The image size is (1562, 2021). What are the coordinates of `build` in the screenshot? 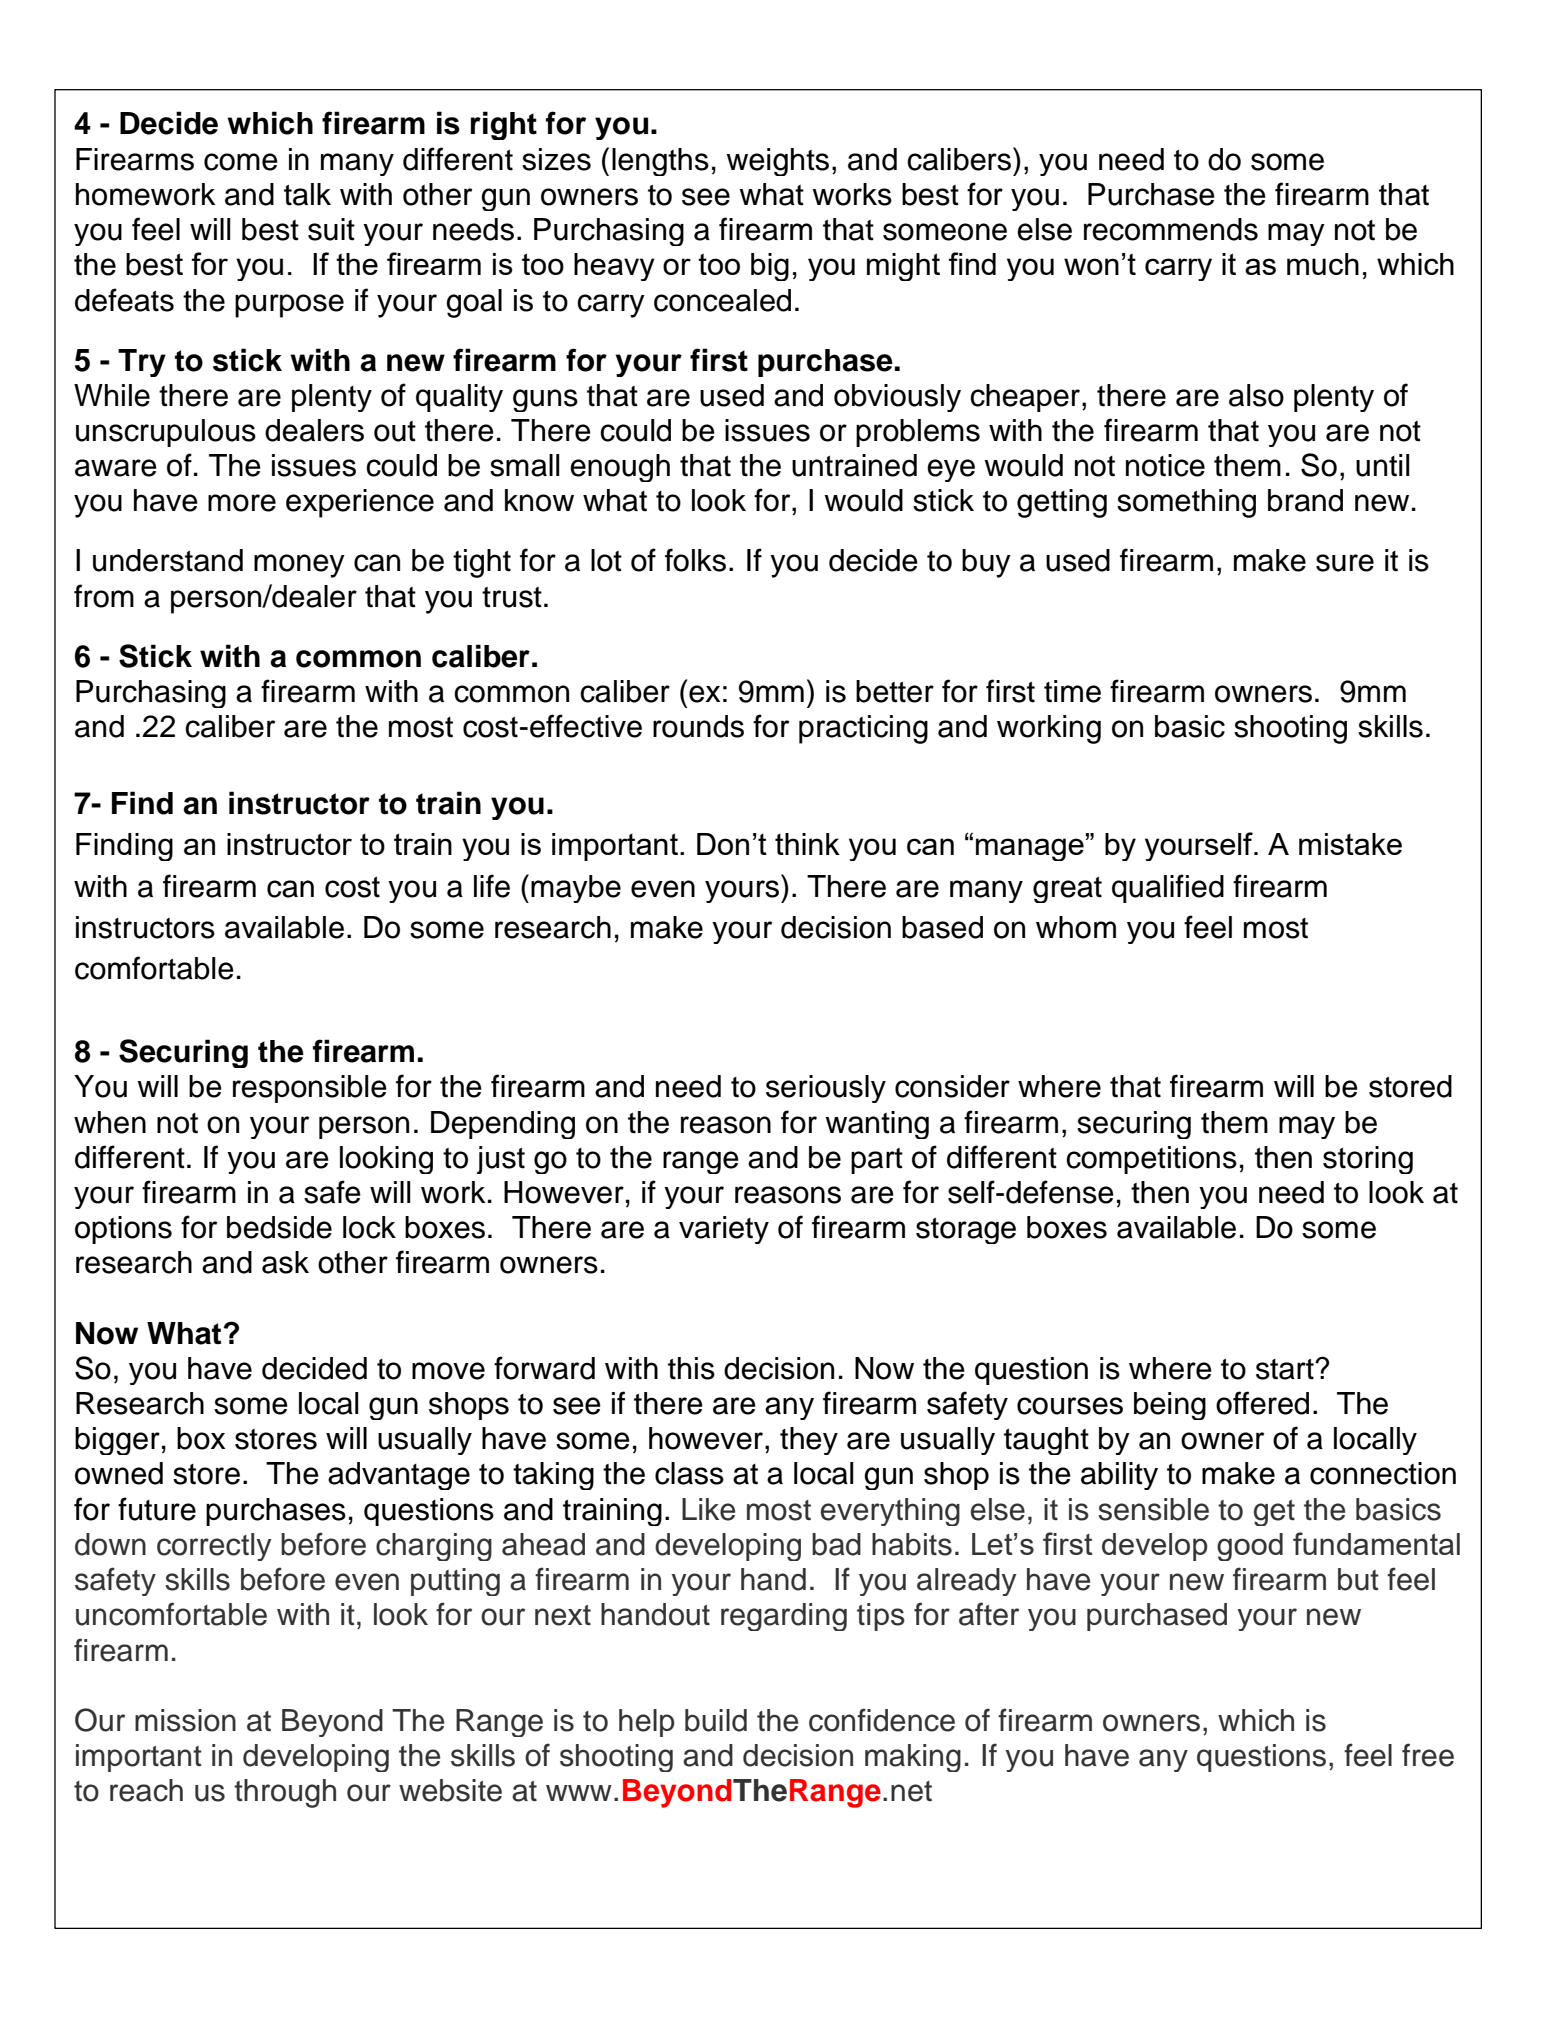 It's located at (716, 1720).
